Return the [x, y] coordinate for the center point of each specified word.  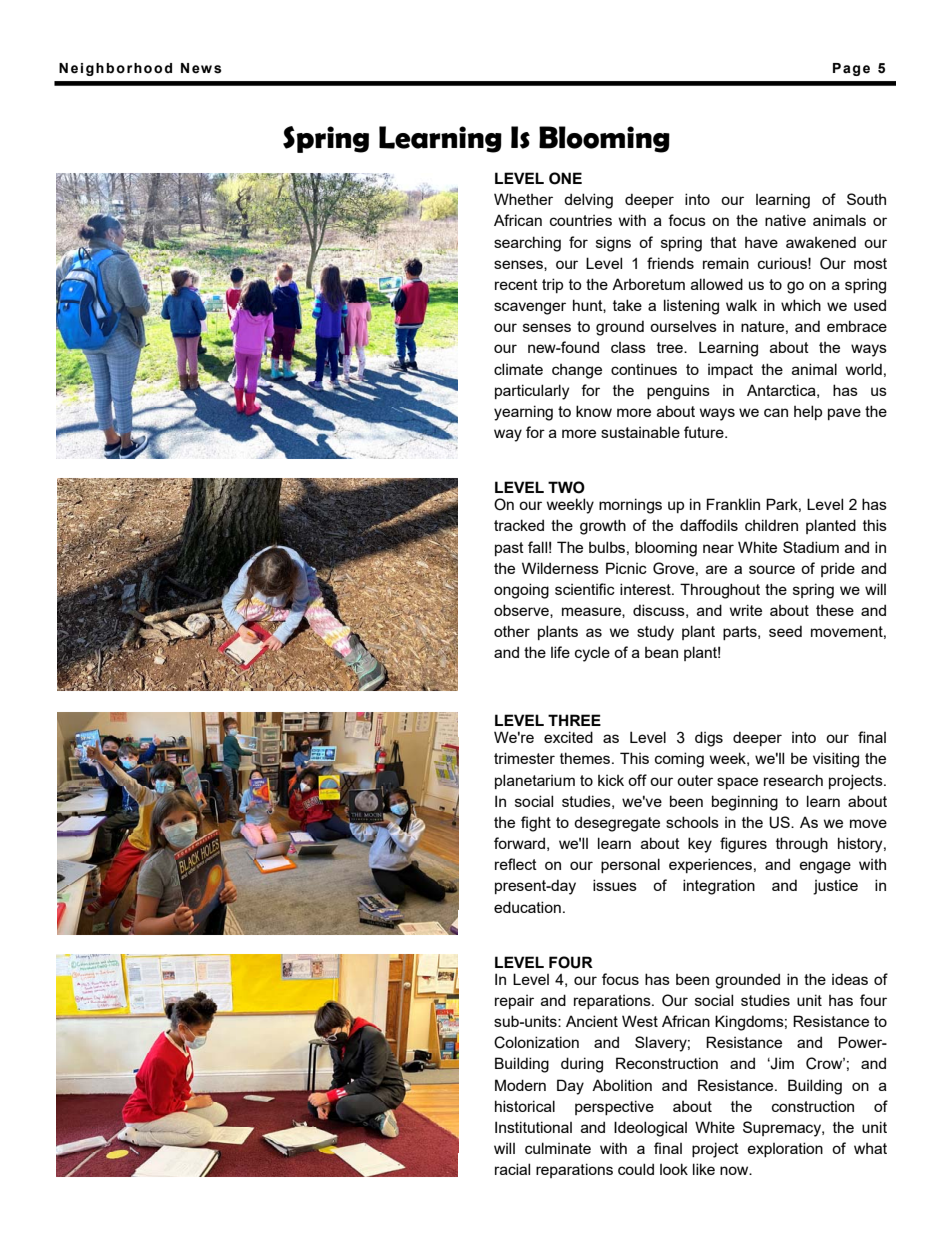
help [808, 412]
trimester [524, 758]
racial [512, 1169]
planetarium [535, 781]
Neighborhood [115, 69]
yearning [523, 413]
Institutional [533, 1127]
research [793, 780]
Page [851, 69]
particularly [532, 392]
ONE [565, 178]
